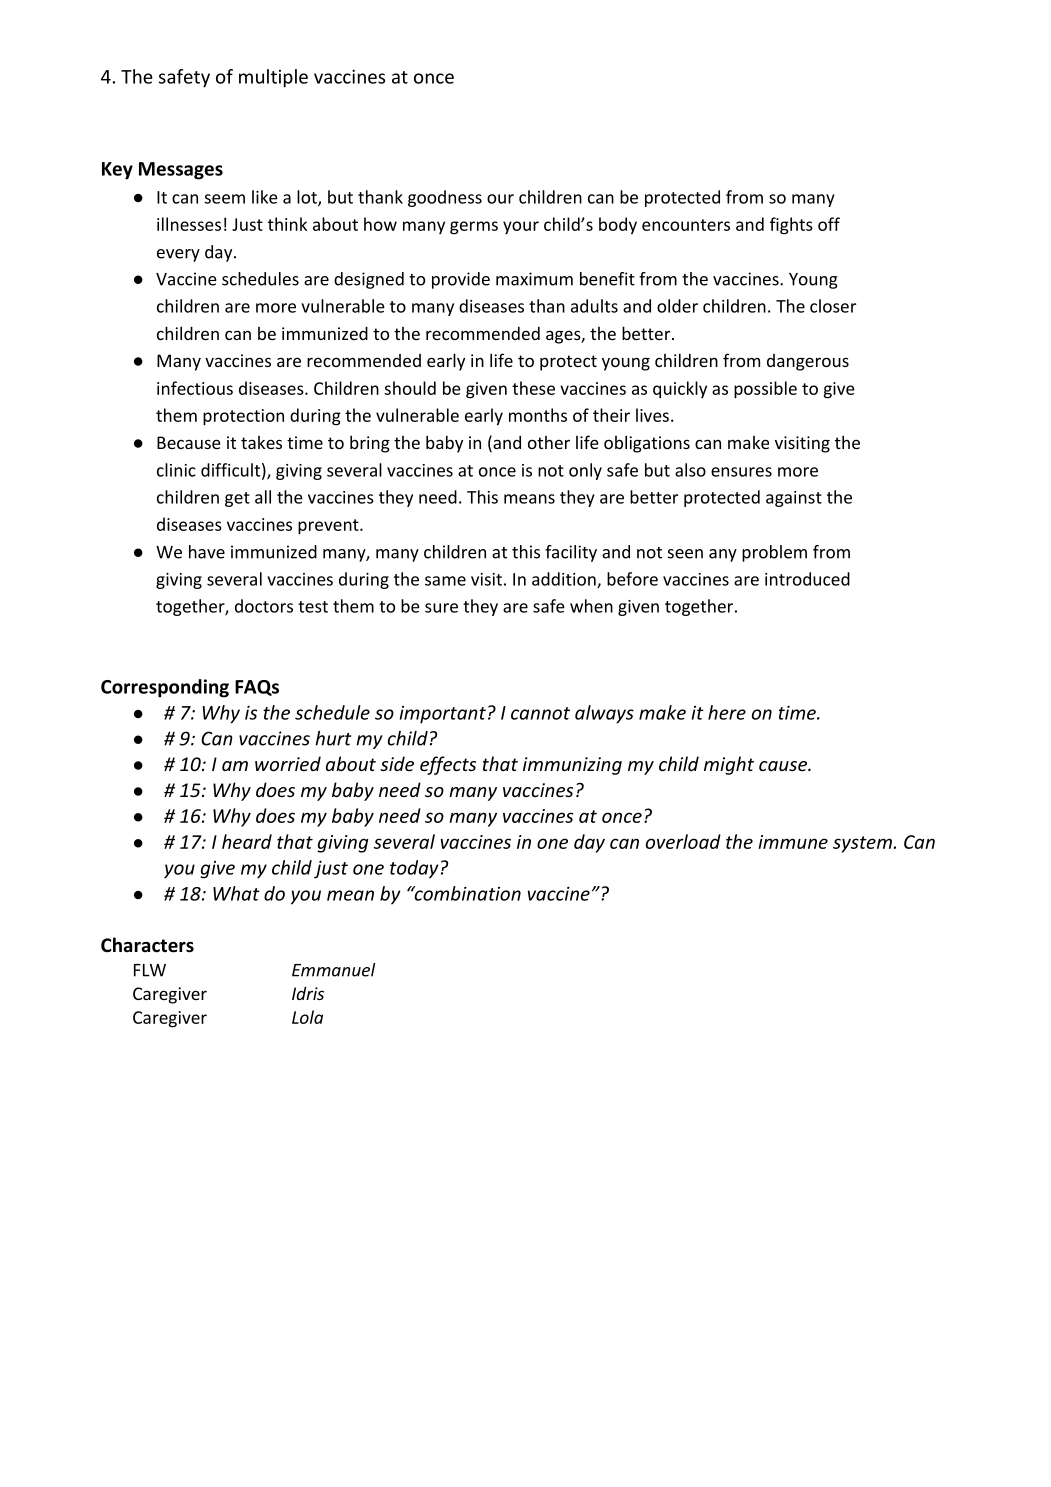  Describe the element at coordinates (808, 362) in the screenshot. I see `dangerous` at that location.
